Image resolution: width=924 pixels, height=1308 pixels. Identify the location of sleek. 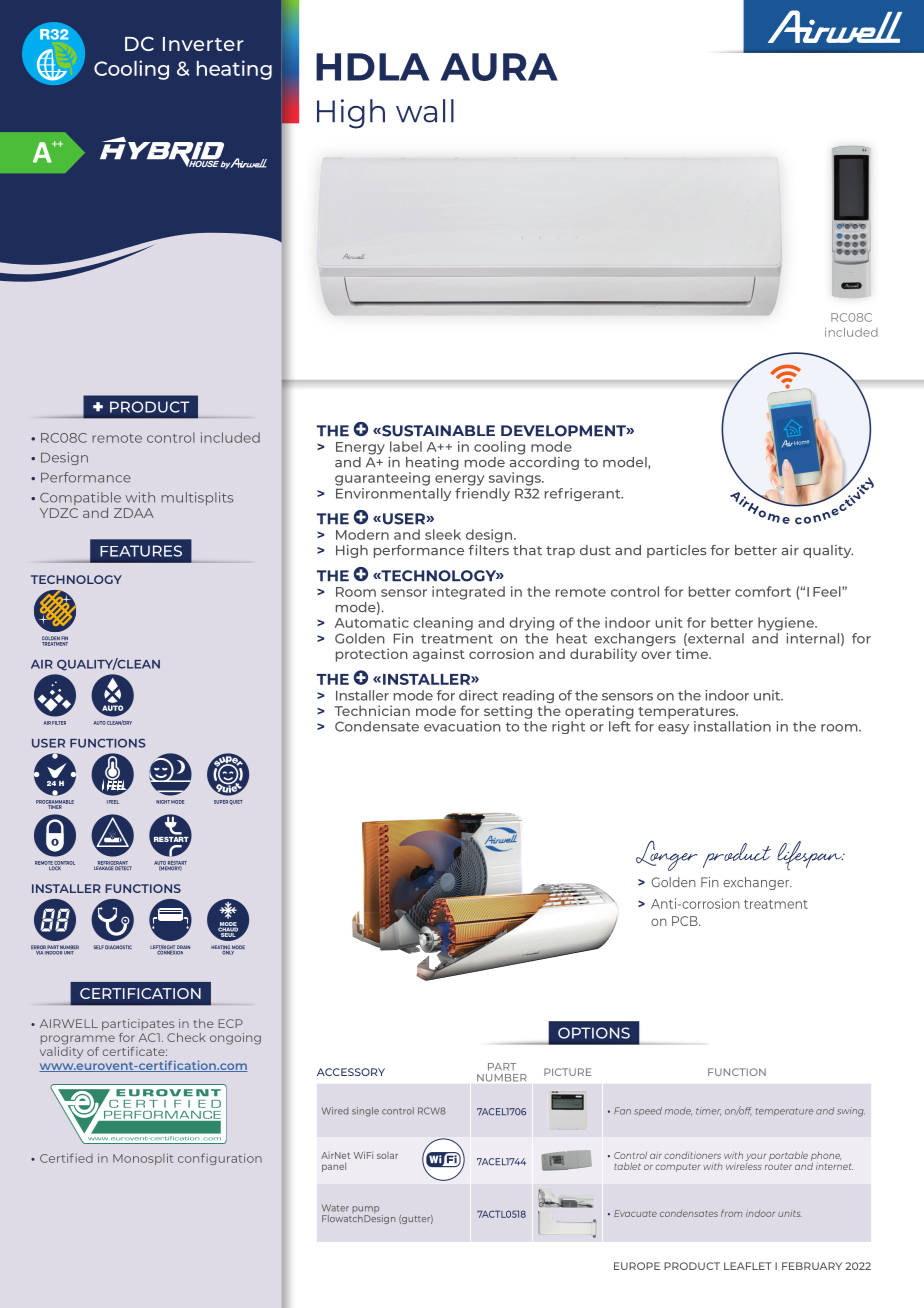
(443, 534).
